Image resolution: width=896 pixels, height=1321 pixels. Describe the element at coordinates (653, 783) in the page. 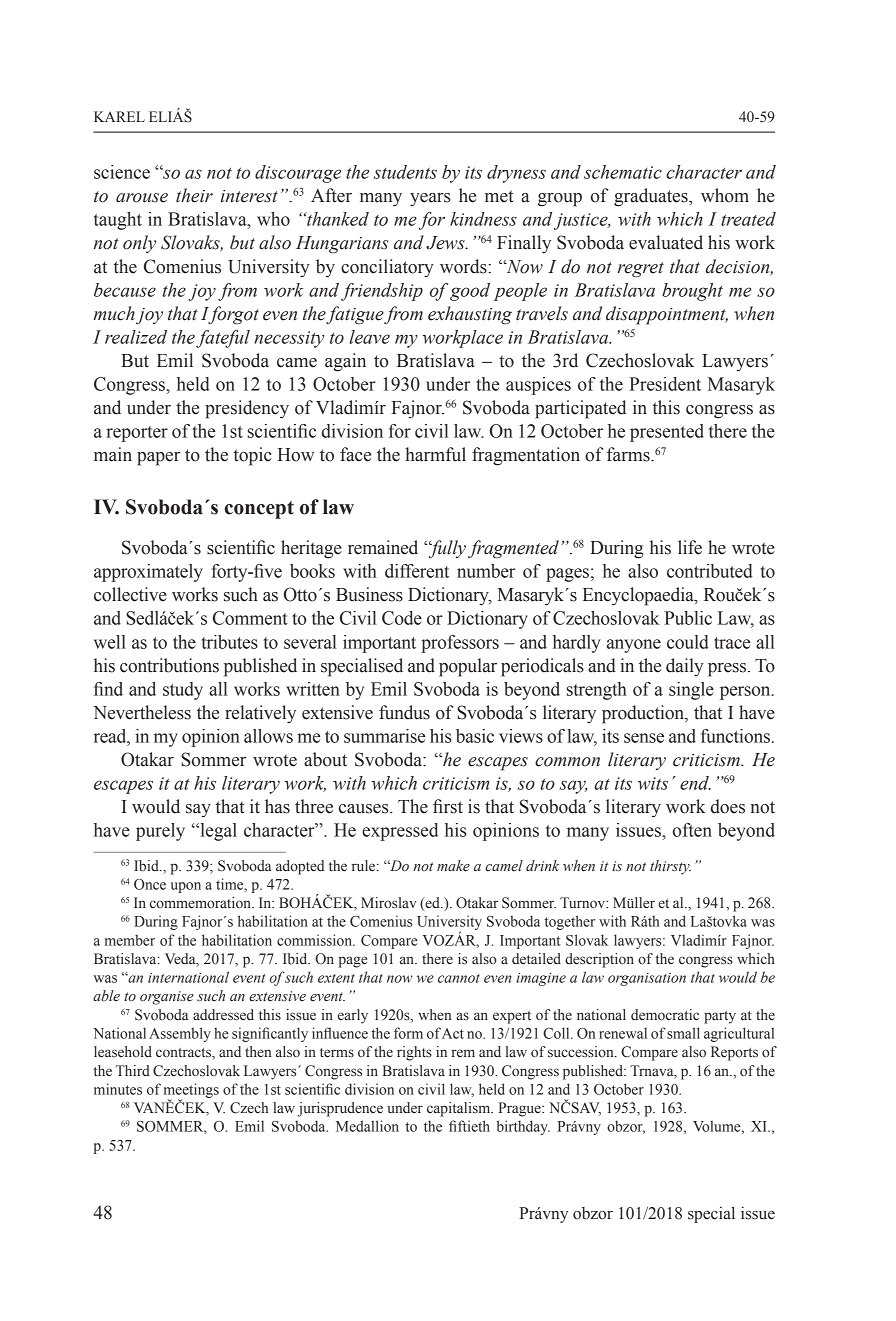

I see `wits` at that location.
